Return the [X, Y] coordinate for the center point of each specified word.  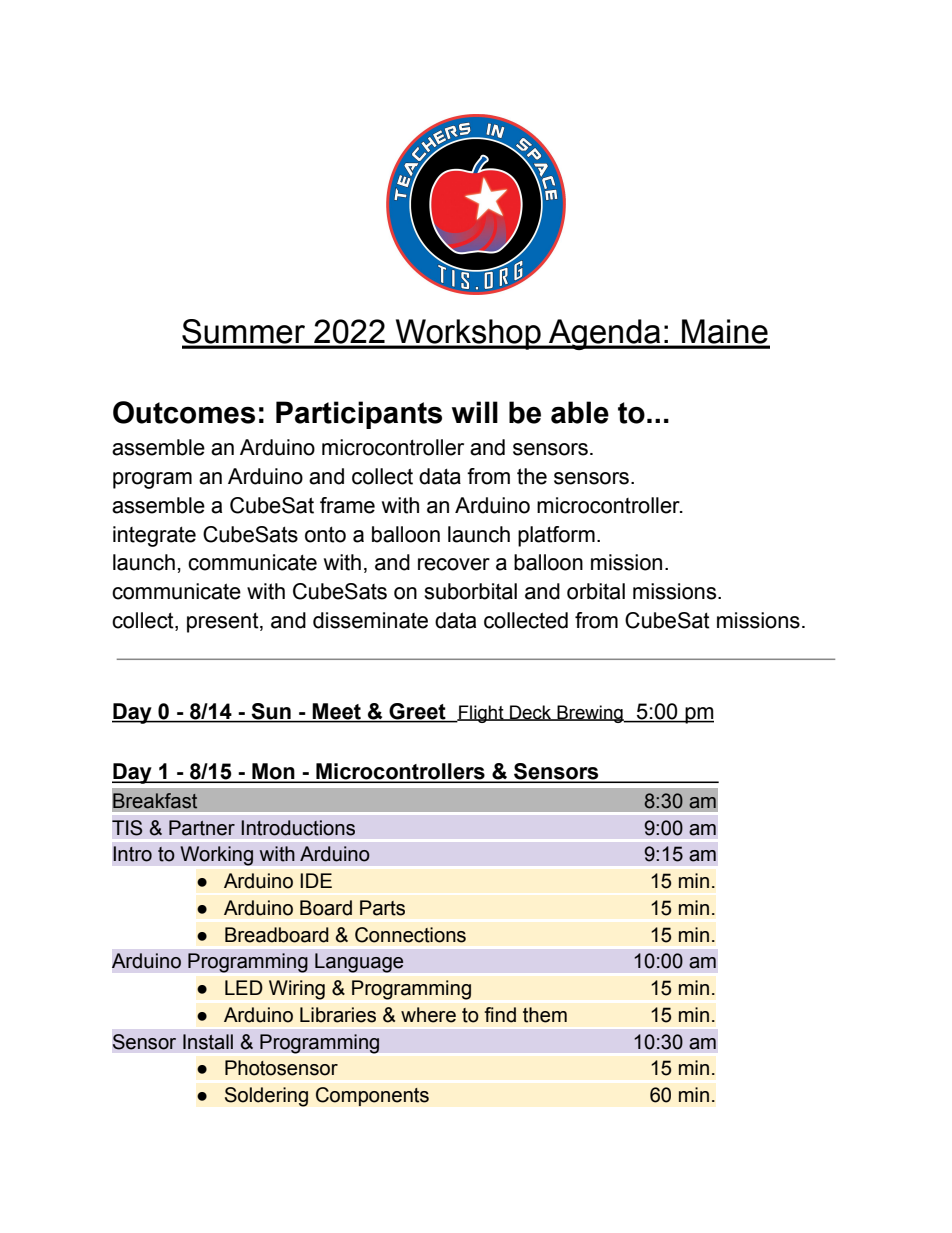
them [545, 1015]
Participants [359, 415]
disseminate [370, 620]
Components [372, 1096]
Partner [202, 828]
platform [556, 536]
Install [208, 1042]
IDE [316, 880]
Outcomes [184, 412]
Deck [531, 713]
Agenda [605, 334]
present [224, 622]
